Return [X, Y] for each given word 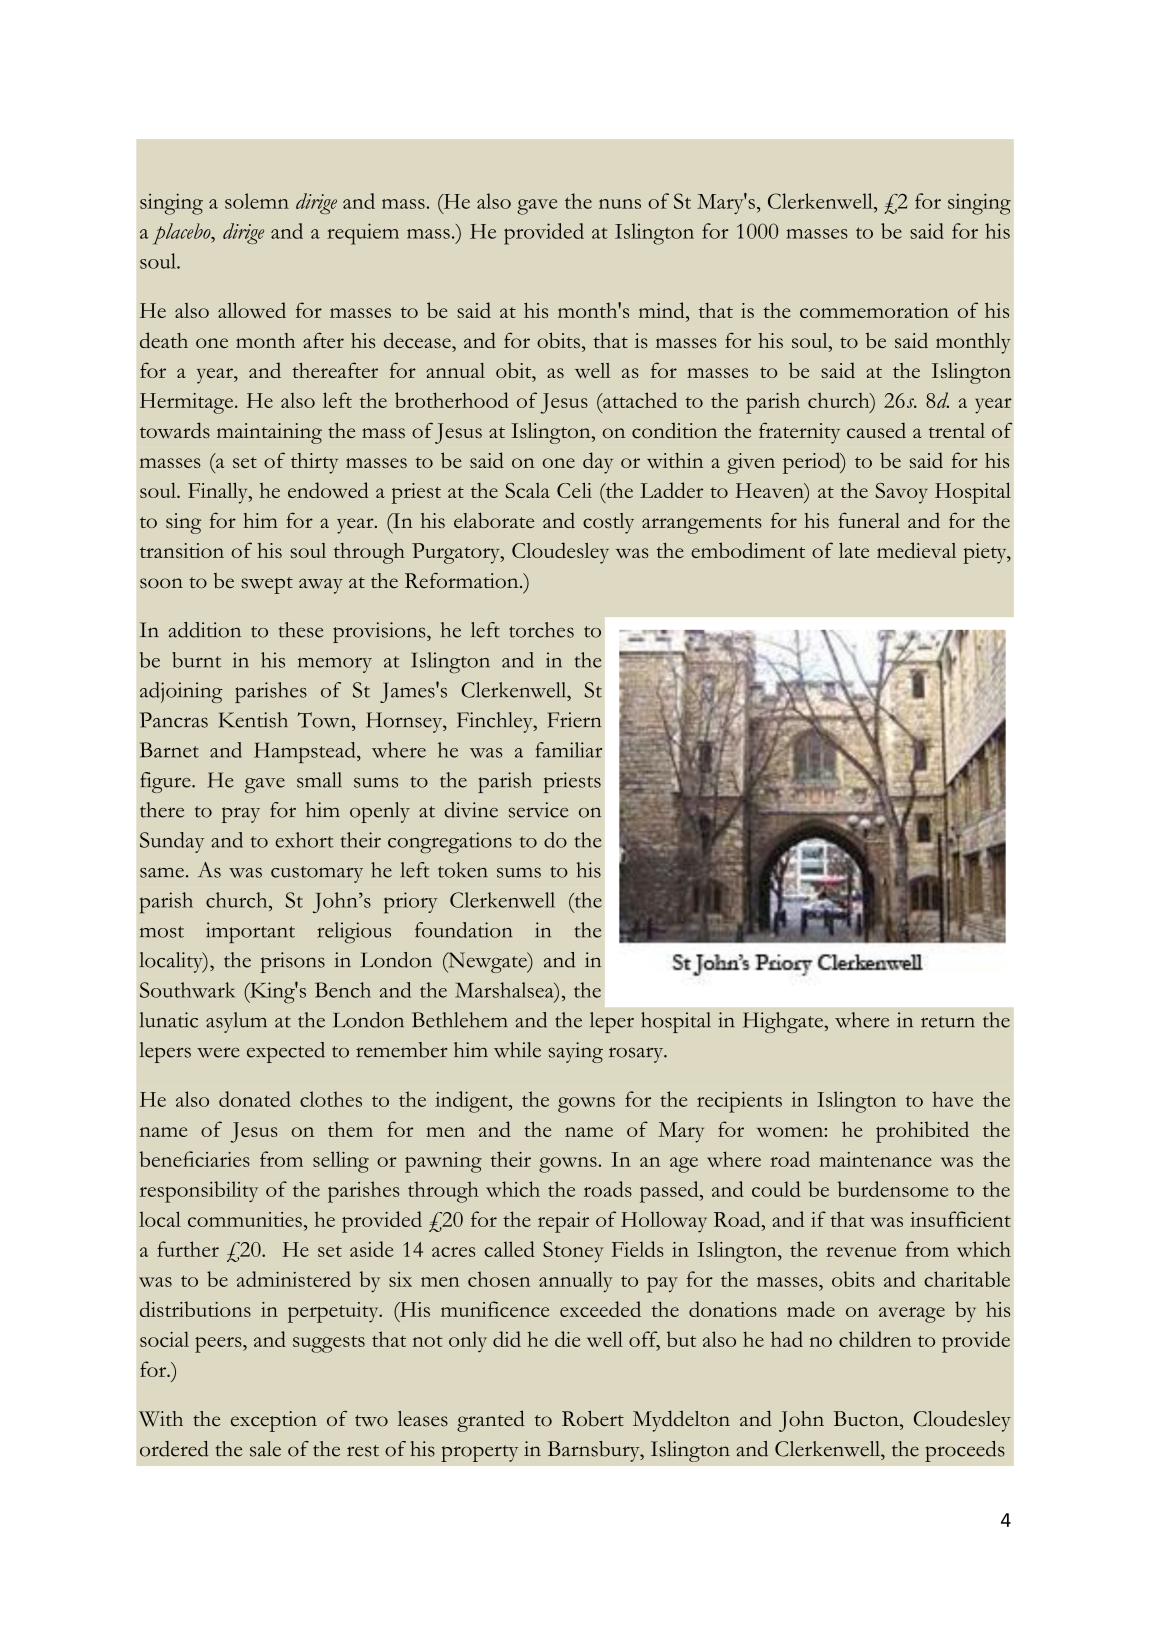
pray [241, 815]
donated [255, 1099]
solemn [257, 201]
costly [608, 523]
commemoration [874, 310]
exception [274, 1421]
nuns [620, 204]
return [948, 1022]
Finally [219, 493]
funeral [869, 520]
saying [576, 1052]
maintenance [875, 1159]
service [538, 810]
